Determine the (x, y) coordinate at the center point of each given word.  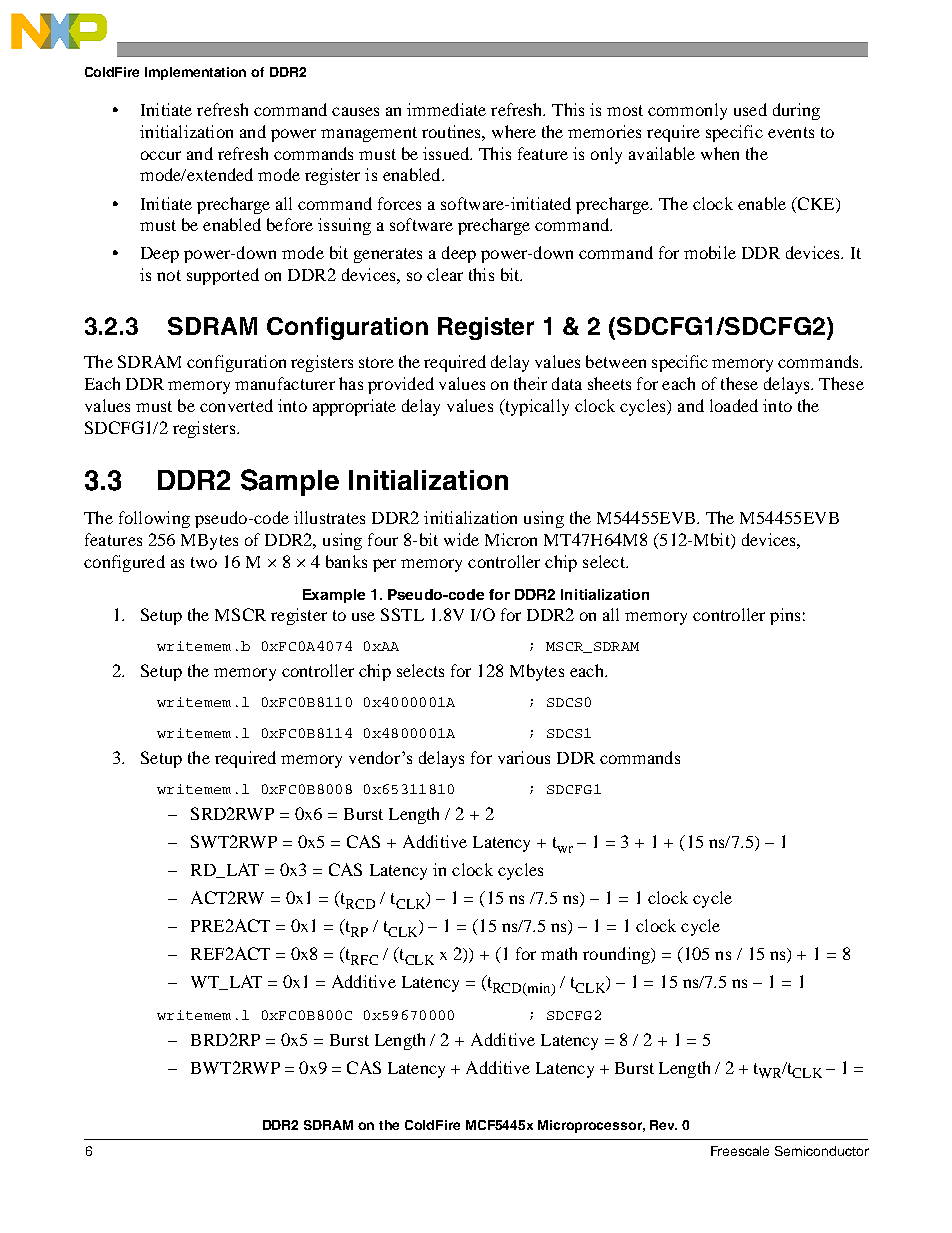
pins (785, 616)
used (750, 109)
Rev (663, 1125)
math (559, 953)
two (204, 562)
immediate (446, 109)
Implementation (195, 73)
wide (461, 539)
